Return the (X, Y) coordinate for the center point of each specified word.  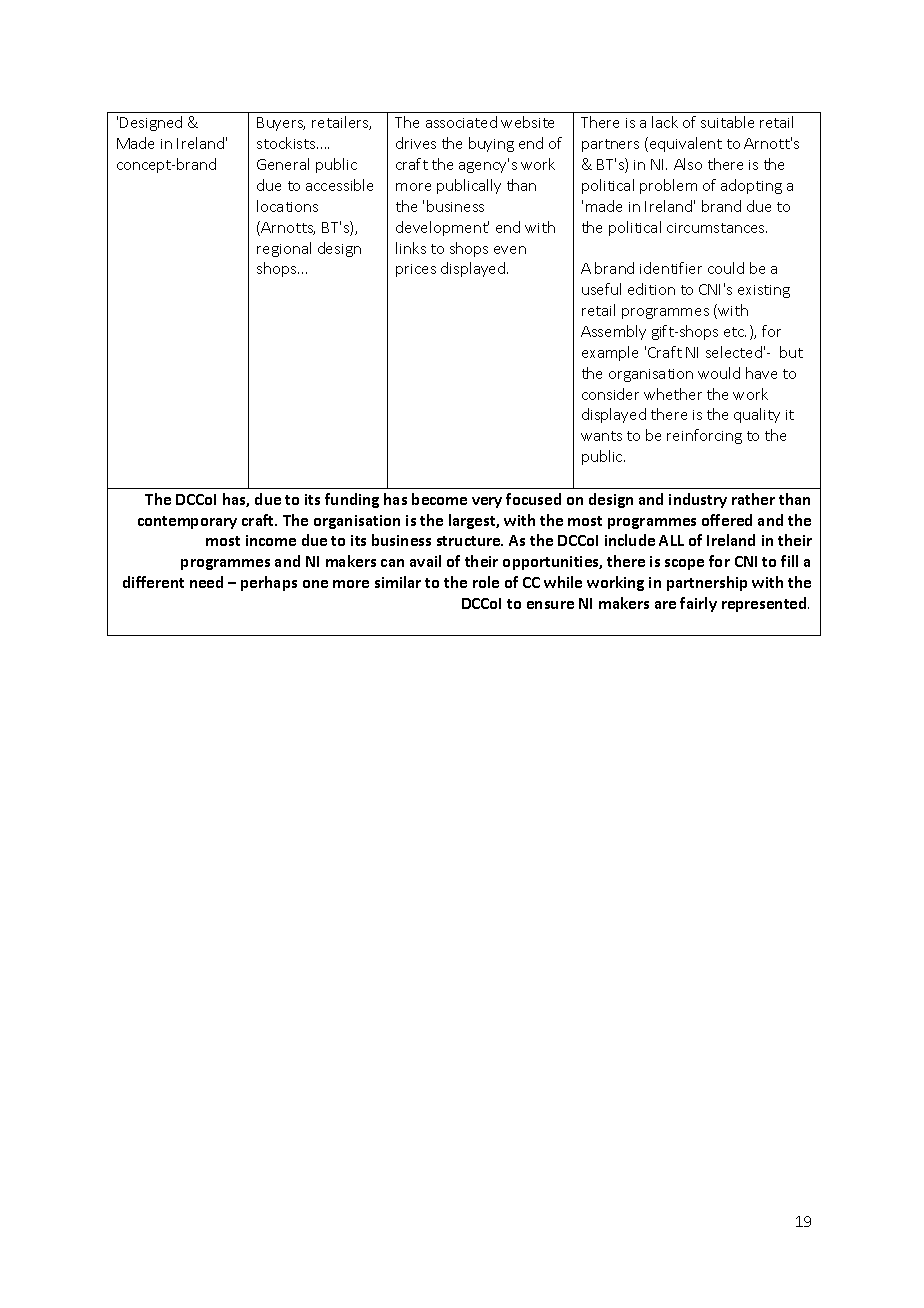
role (486, 582)
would (719, 373)
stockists (287, 143)
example (610, 353)
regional (284, 249)
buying (491, 144)
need (206, 582)
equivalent (684, 144)
